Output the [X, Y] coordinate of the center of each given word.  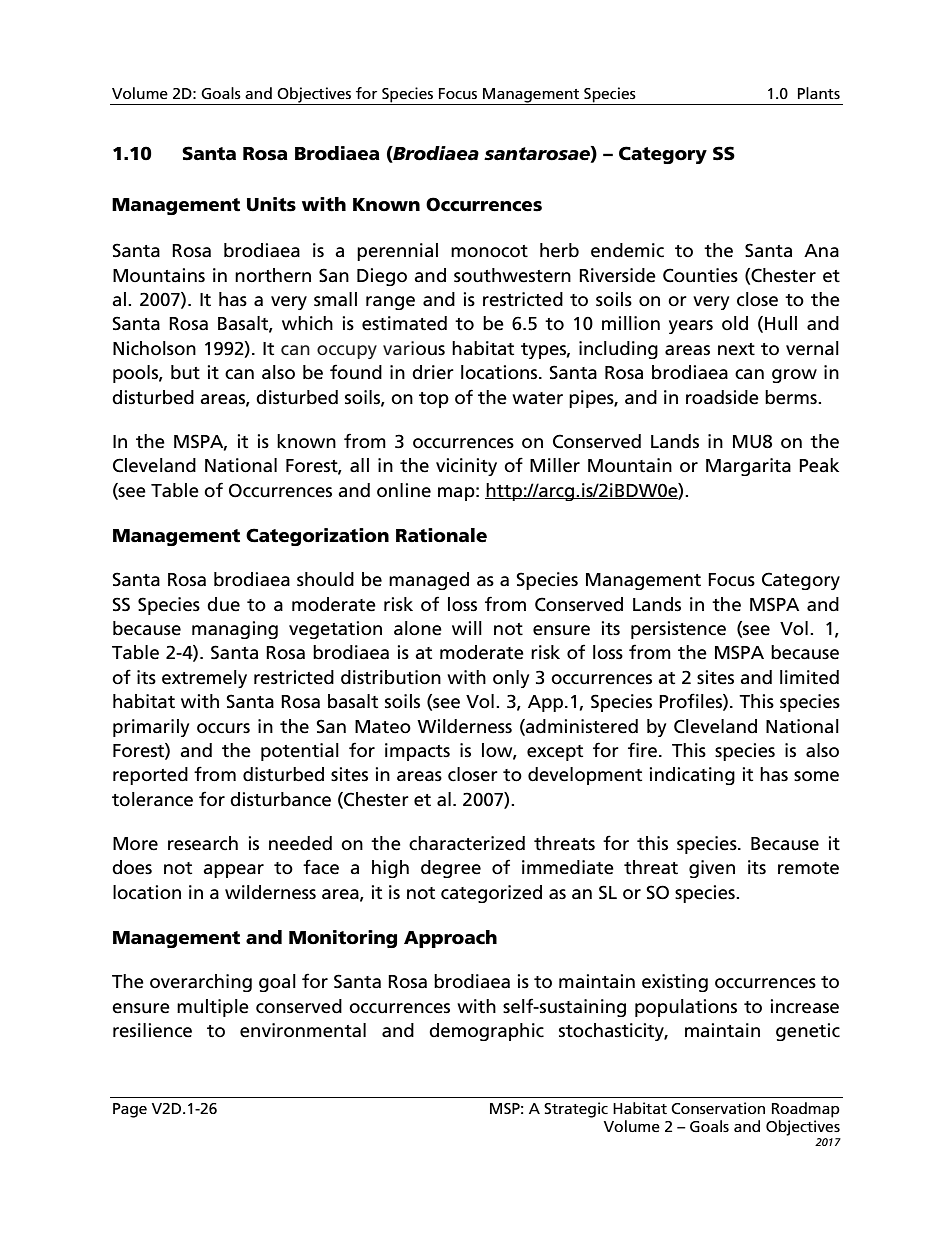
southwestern [512, 275]
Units [271, 204]
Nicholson [154, 348]
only [511, 679]
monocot [489, 251]
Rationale [441, 535]
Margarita [748, 467]
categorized [491, 894]
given [712, 869]
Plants [819, 93]
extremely [204, 679]
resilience [152, 1030]
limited [809, 677]
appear [233, 871]
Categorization [317, 537]
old [735, 323]
